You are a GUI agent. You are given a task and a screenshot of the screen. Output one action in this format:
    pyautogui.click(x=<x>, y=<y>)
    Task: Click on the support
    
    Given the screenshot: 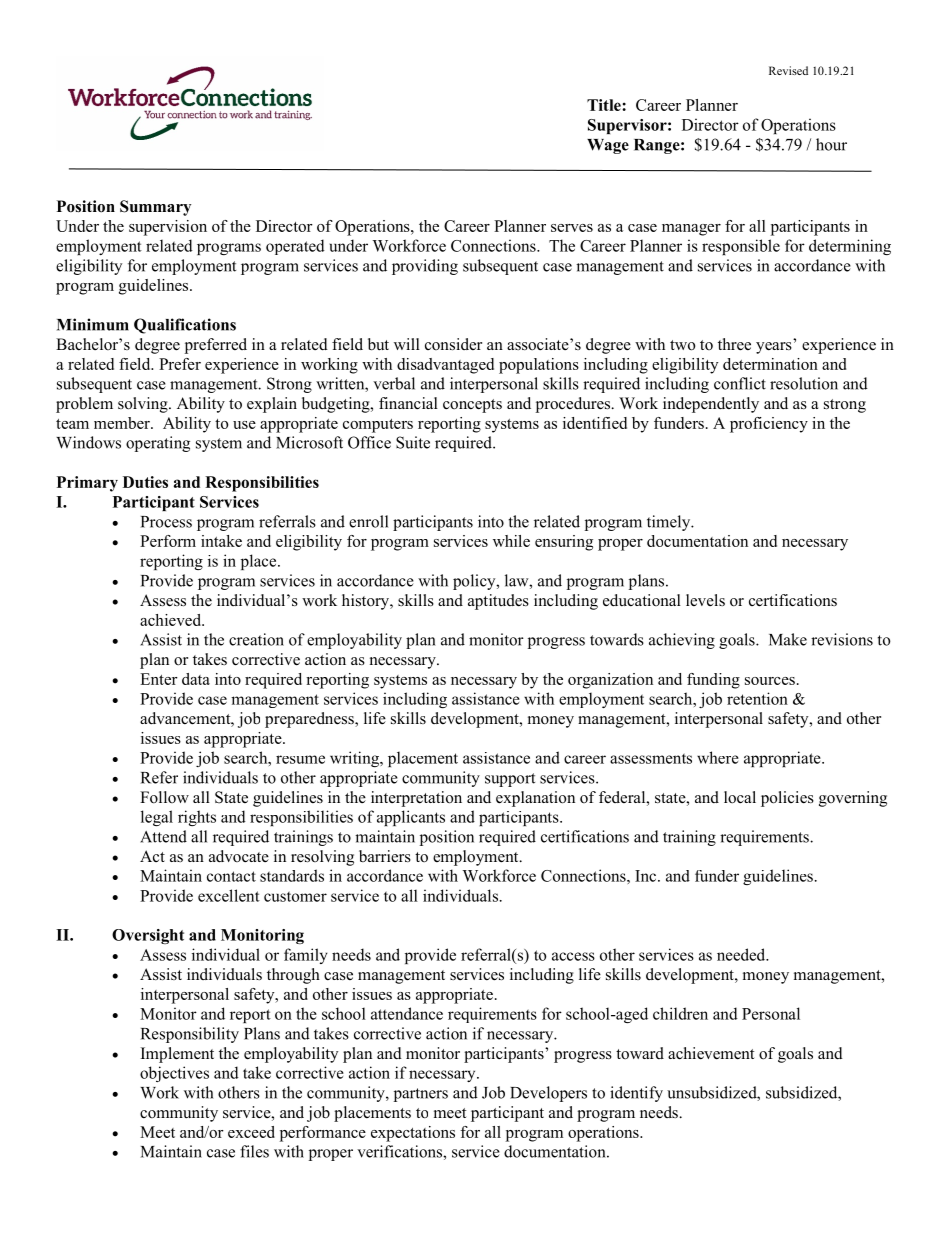 What is the action you would take?
    pyautogui.click(x=510, y=780)
